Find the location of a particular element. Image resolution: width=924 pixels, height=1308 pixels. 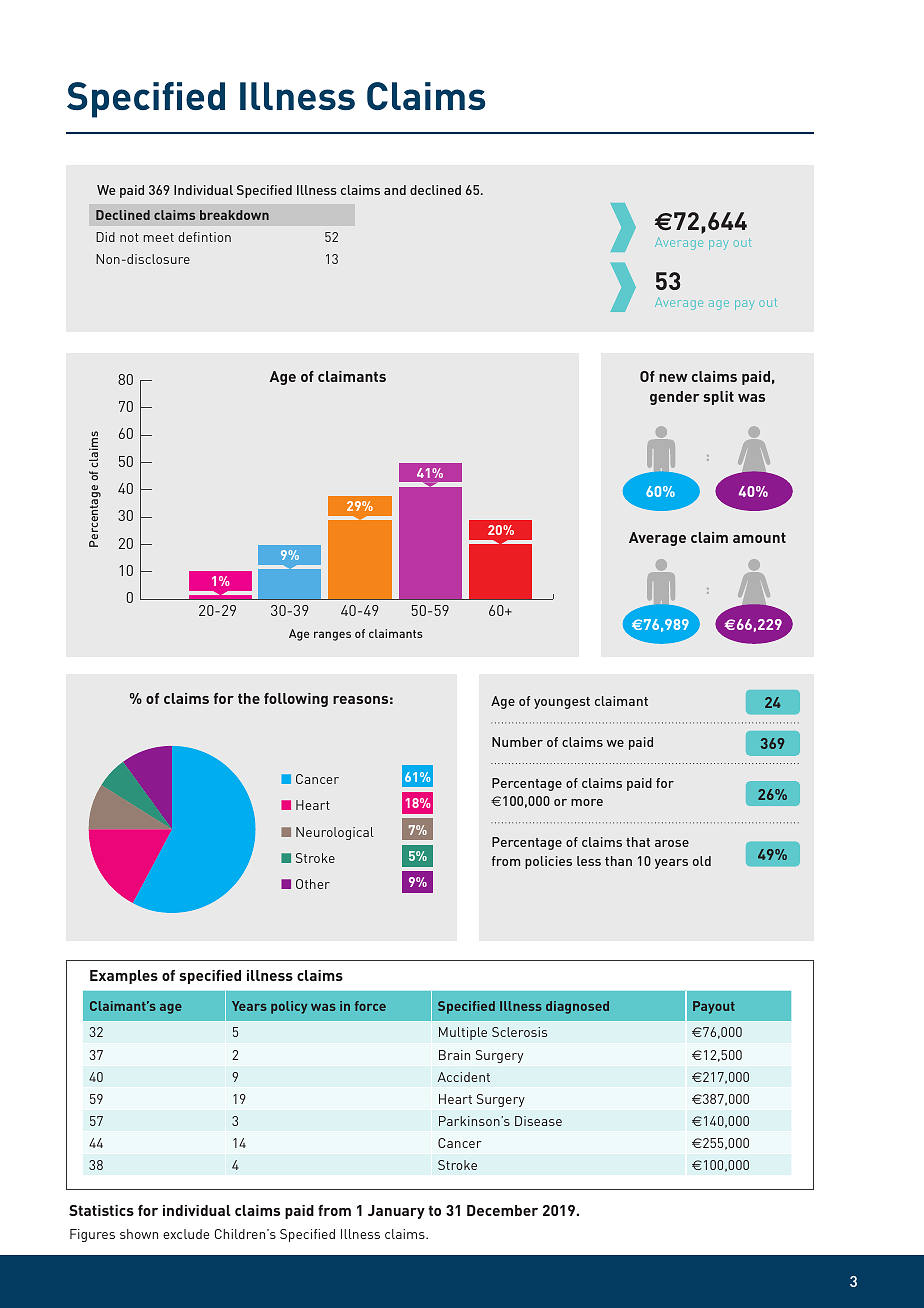

January is located at coordinates (396, 1212).
